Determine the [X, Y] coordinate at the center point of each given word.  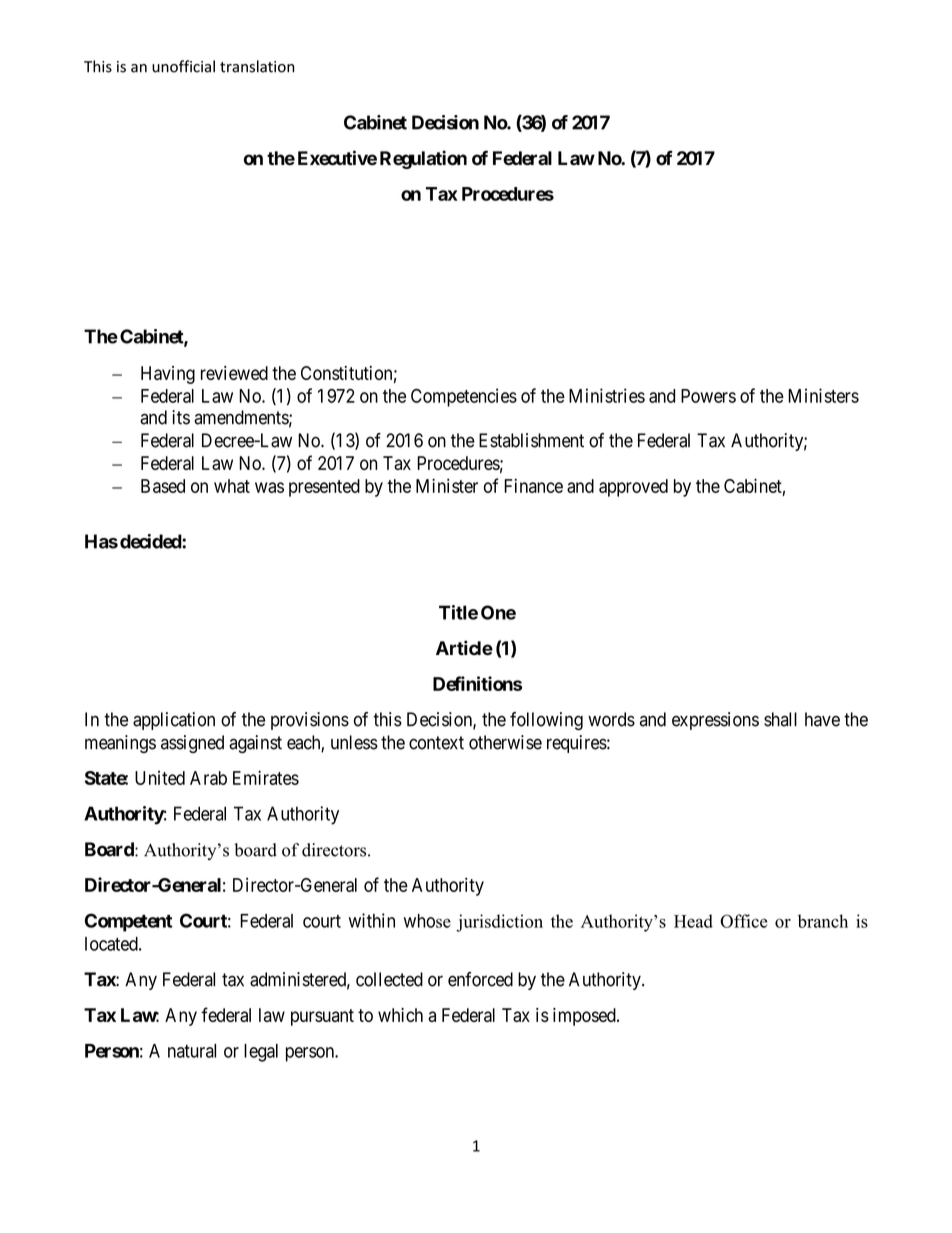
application [174, 721]
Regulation [423, 159]
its [181, 417]
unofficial [183, 66]
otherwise [505, 742]
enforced [480, 979]
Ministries [607, 395]
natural [192, 1051]
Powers [708, 396]
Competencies [464, 397]
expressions [715, 721]
